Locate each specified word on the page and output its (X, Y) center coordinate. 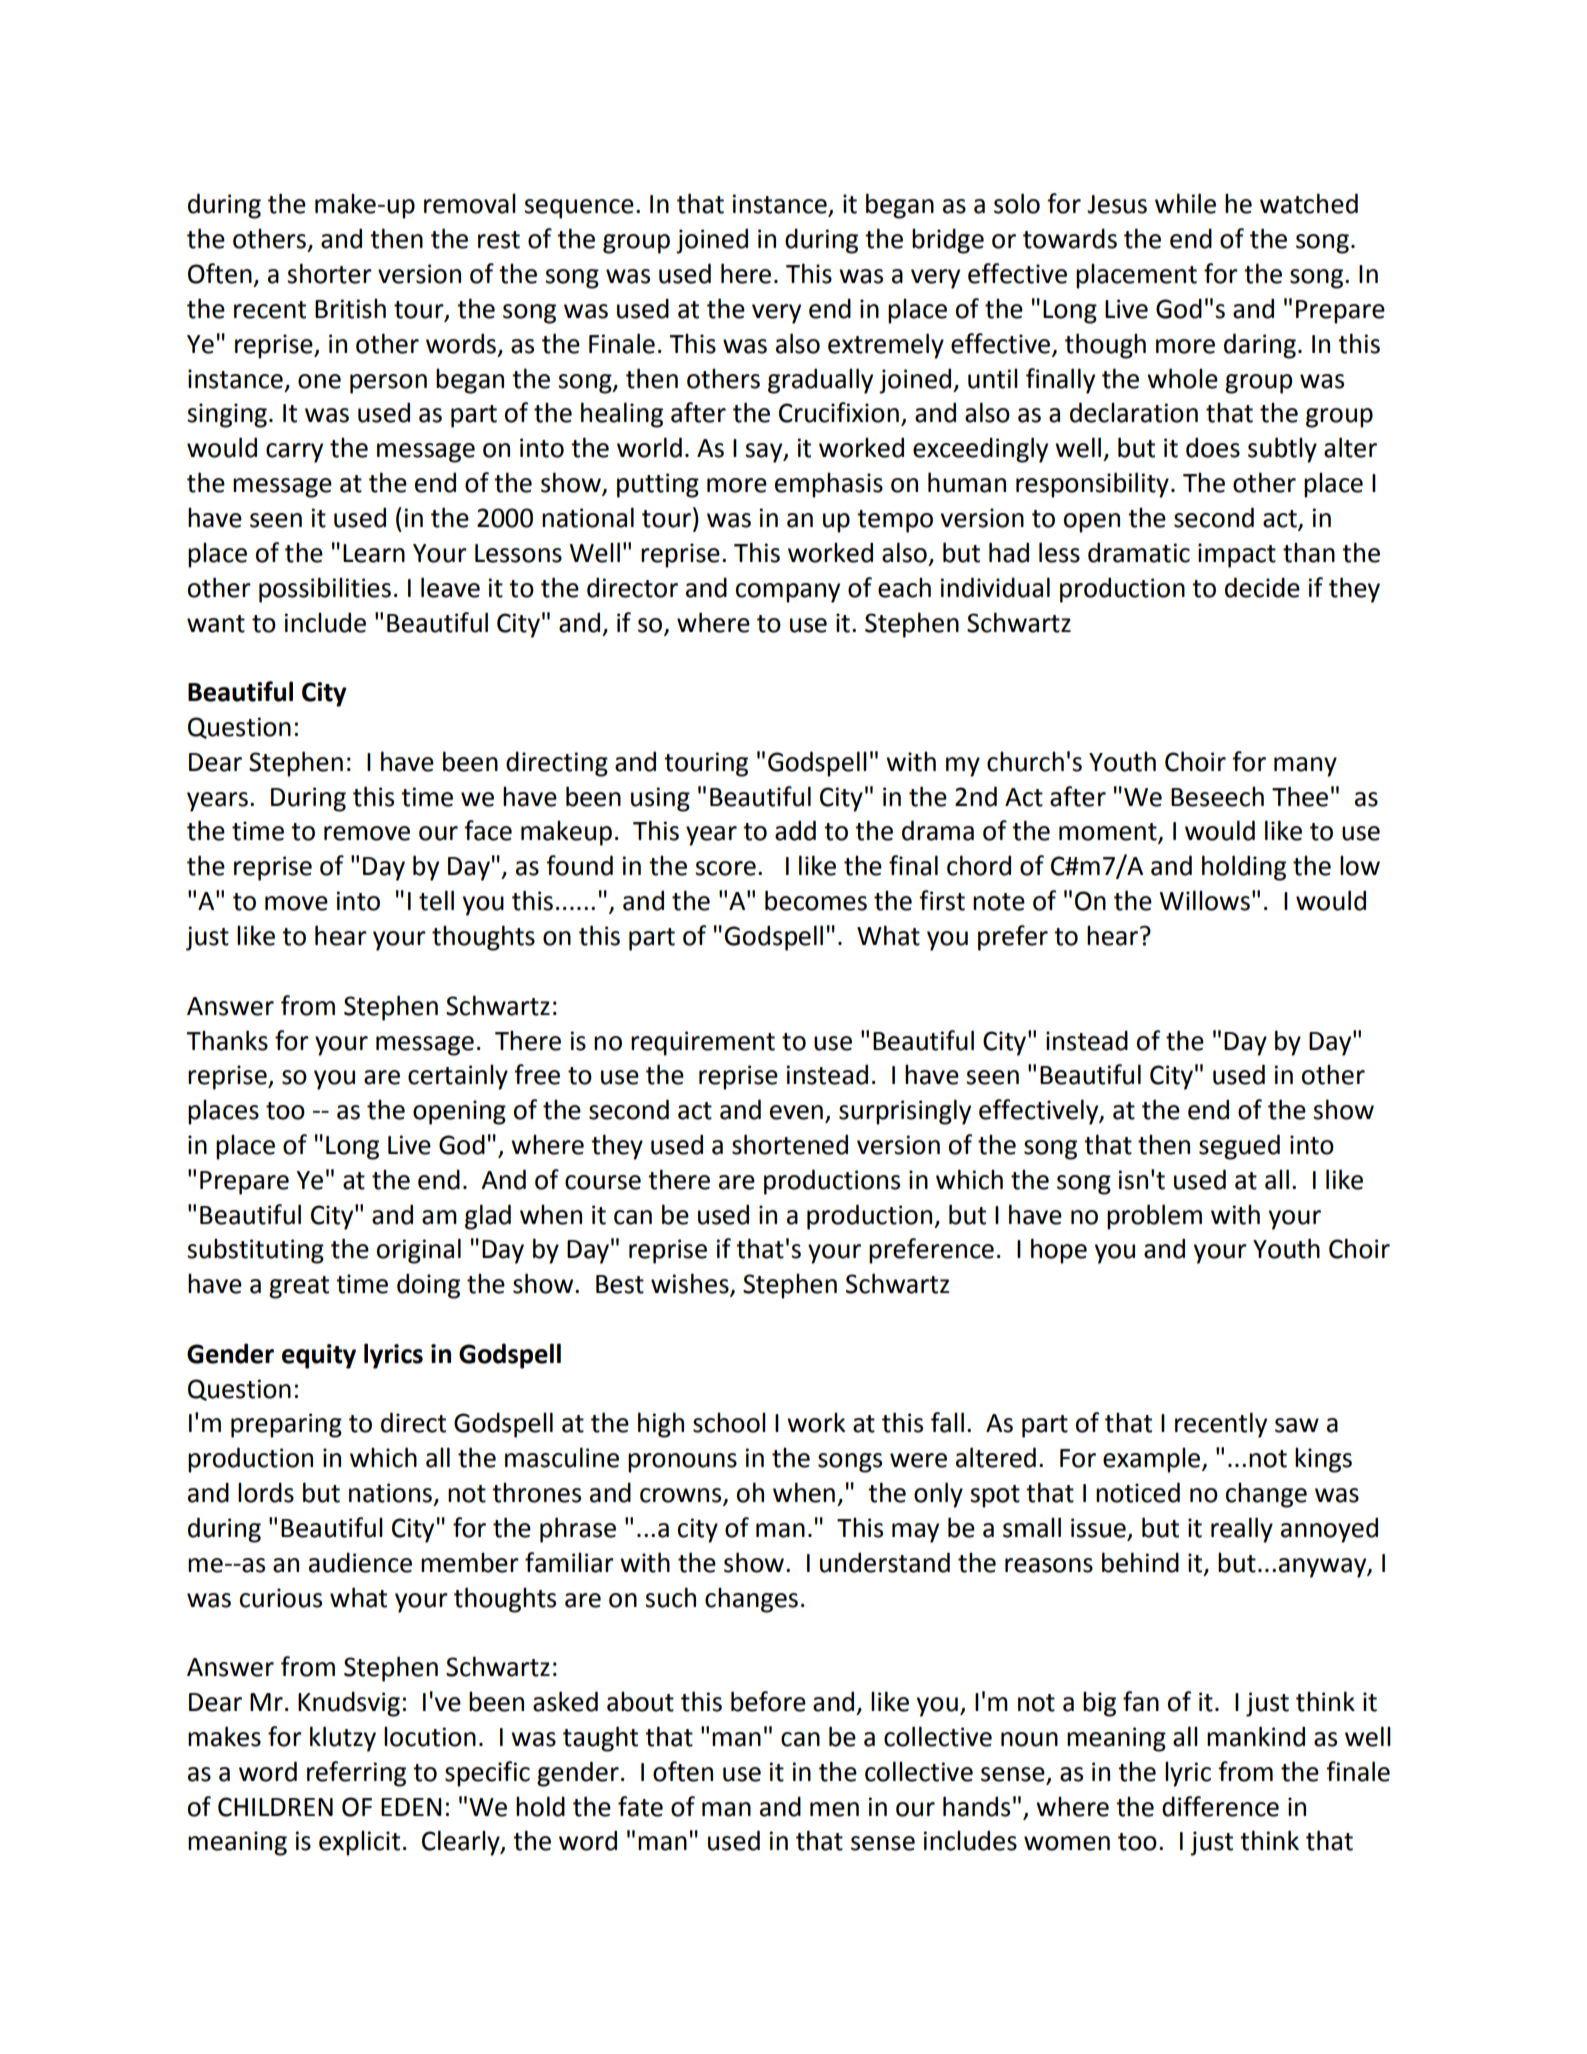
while (1185, 203)
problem (1154, 1217)
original (419, 1251)
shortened (790, 1144)
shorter (329, 273)
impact (1237, 555)
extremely (886, 346)
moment (1109, 833)
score (725, 868)
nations (390, 1493)
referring (356, 1774)
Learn (374, 553)
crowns (682, 1496)
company (788, 593)
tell (436, 900)
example (1153, 1460)
